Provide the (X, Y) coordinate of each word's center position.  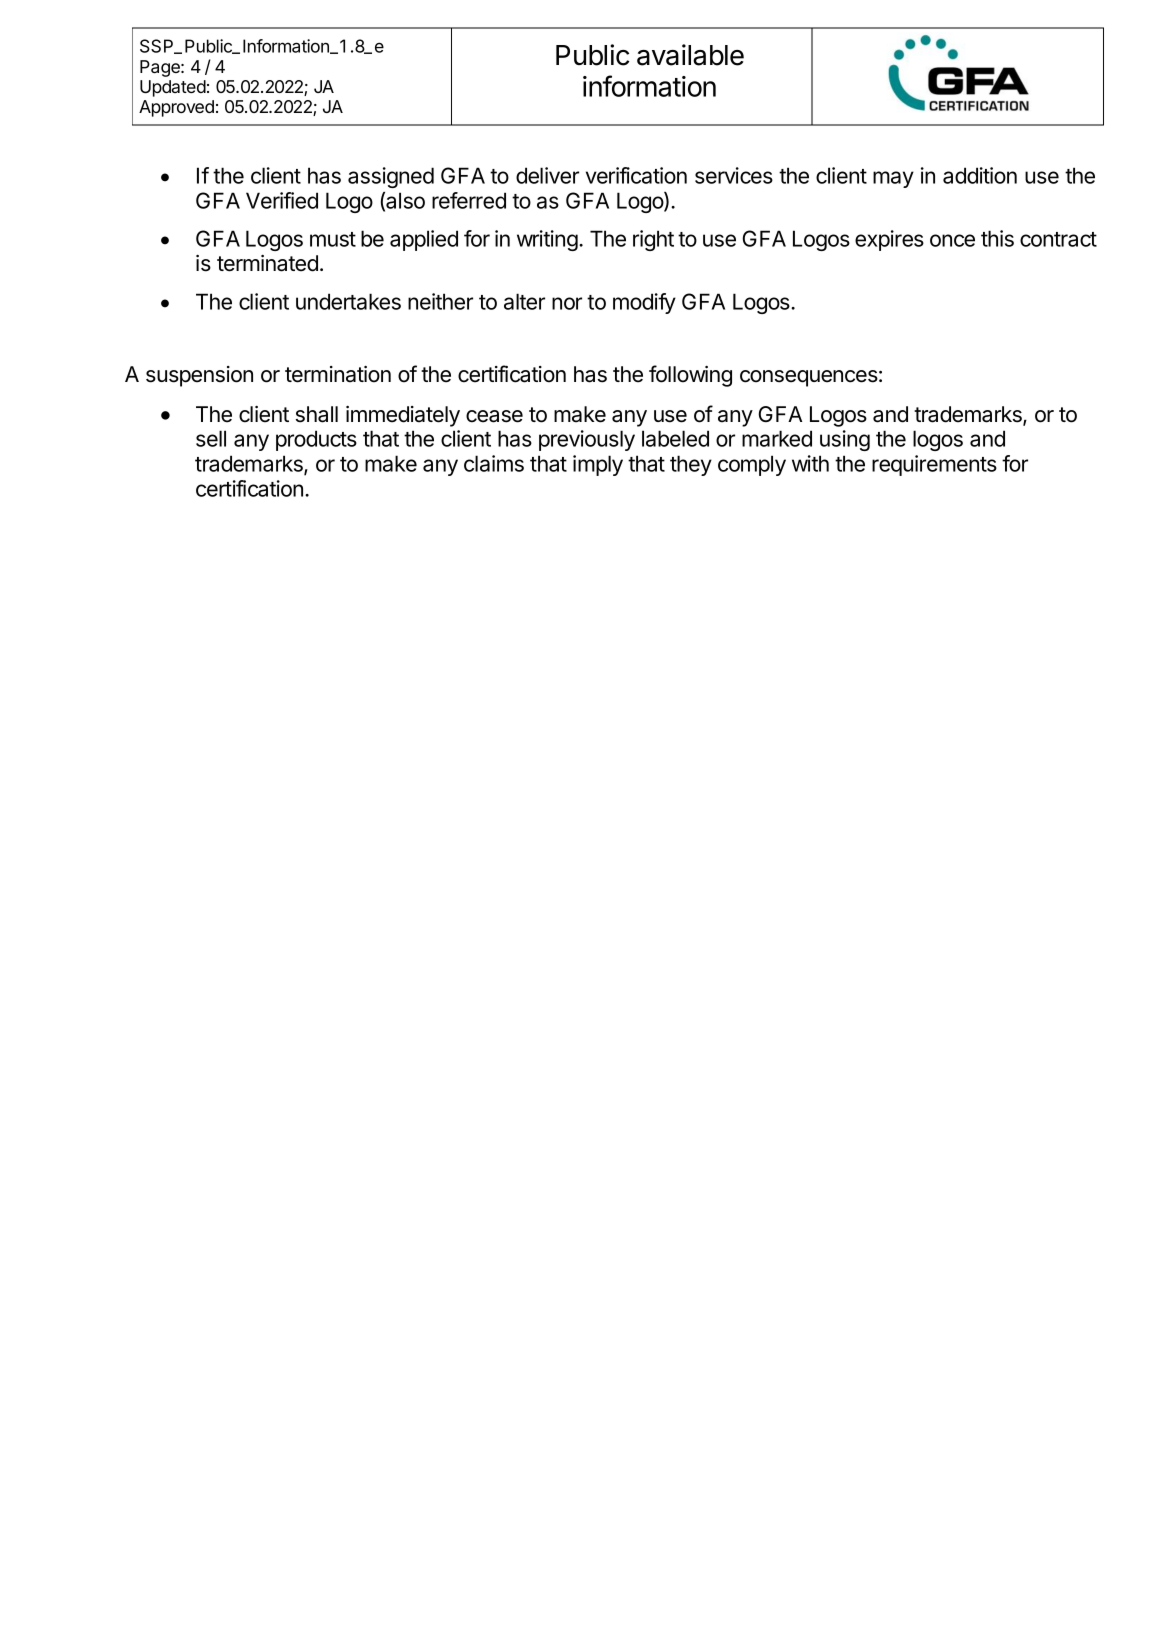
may (893, 179)
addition (980, 175)
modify (644, 303)
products (316, 440)
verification (636, 175)
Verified (282, 200)
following (690, 376)
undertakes (348, 301)
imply (598, 465)
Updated (173, 88)
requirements (934, 465)
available (690, 55)
